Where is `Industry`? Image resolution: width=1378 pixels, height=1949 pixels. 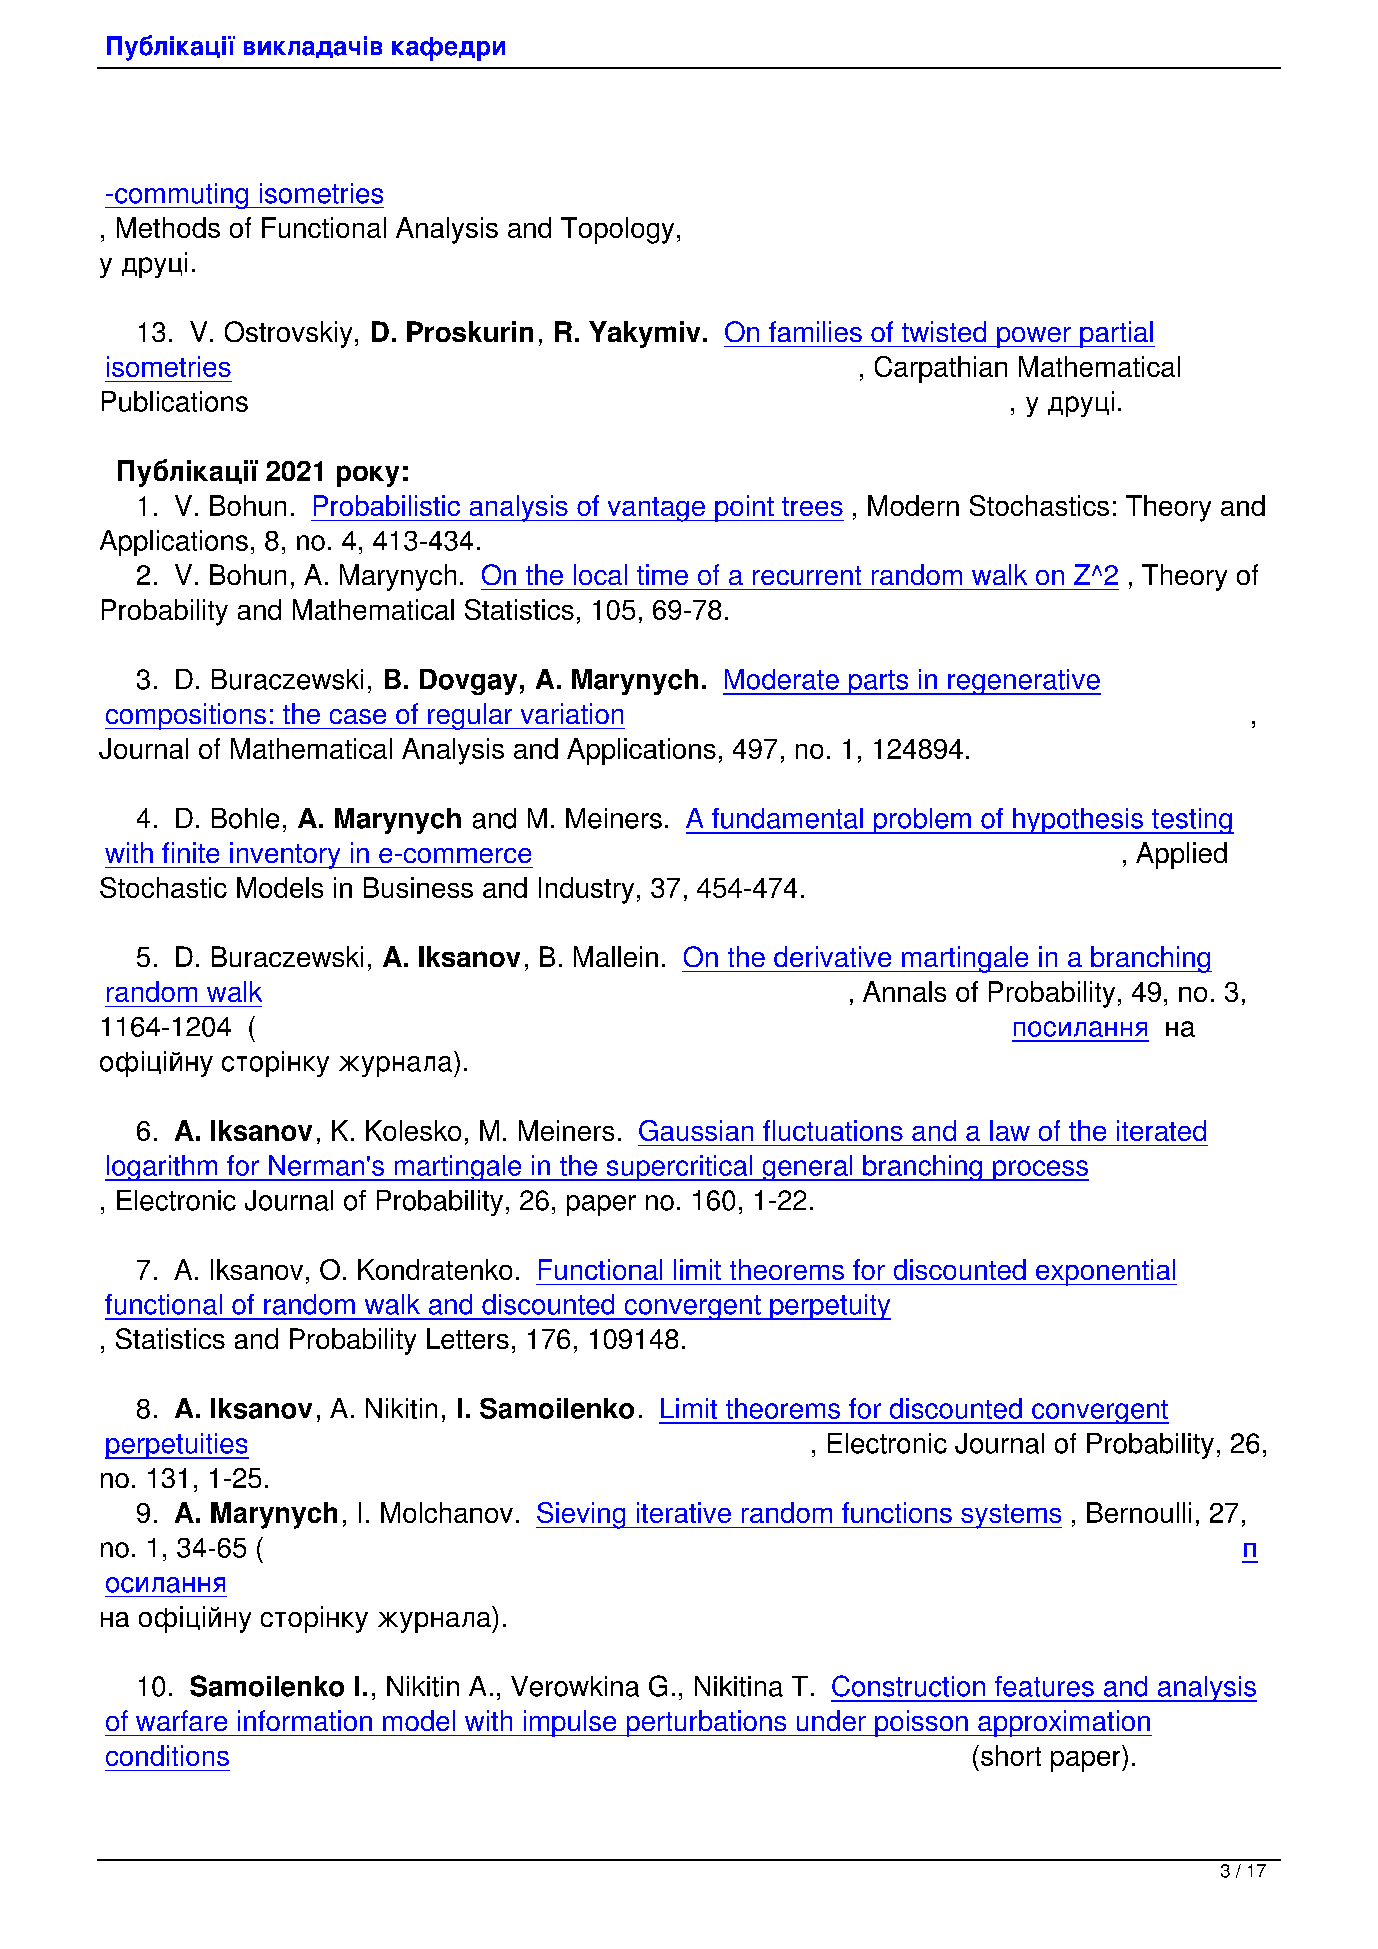
Industry is located at coordinates (586, 890).
